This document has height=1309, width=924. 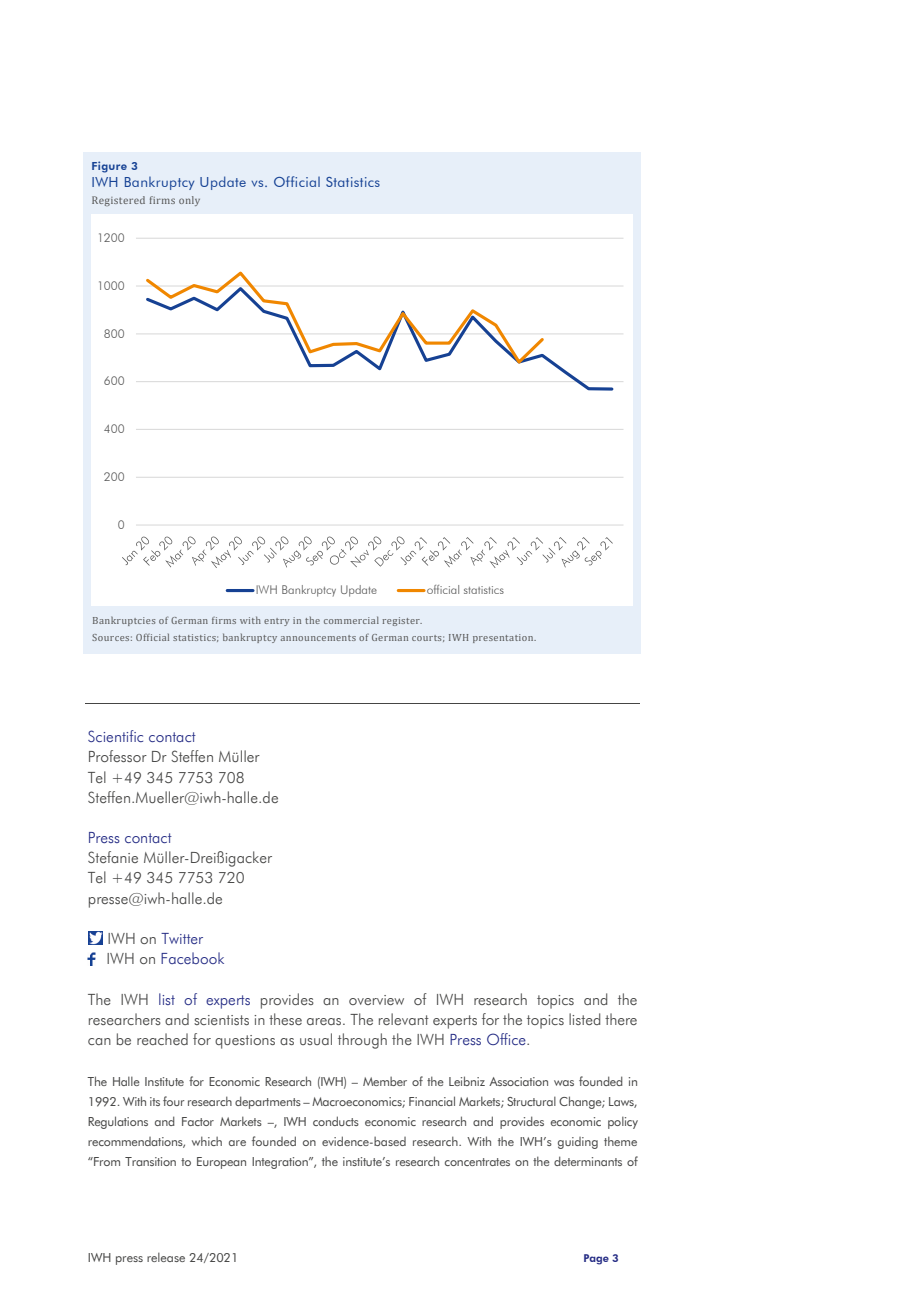 I want to click on conducts, so click(x=336, y=1121).
